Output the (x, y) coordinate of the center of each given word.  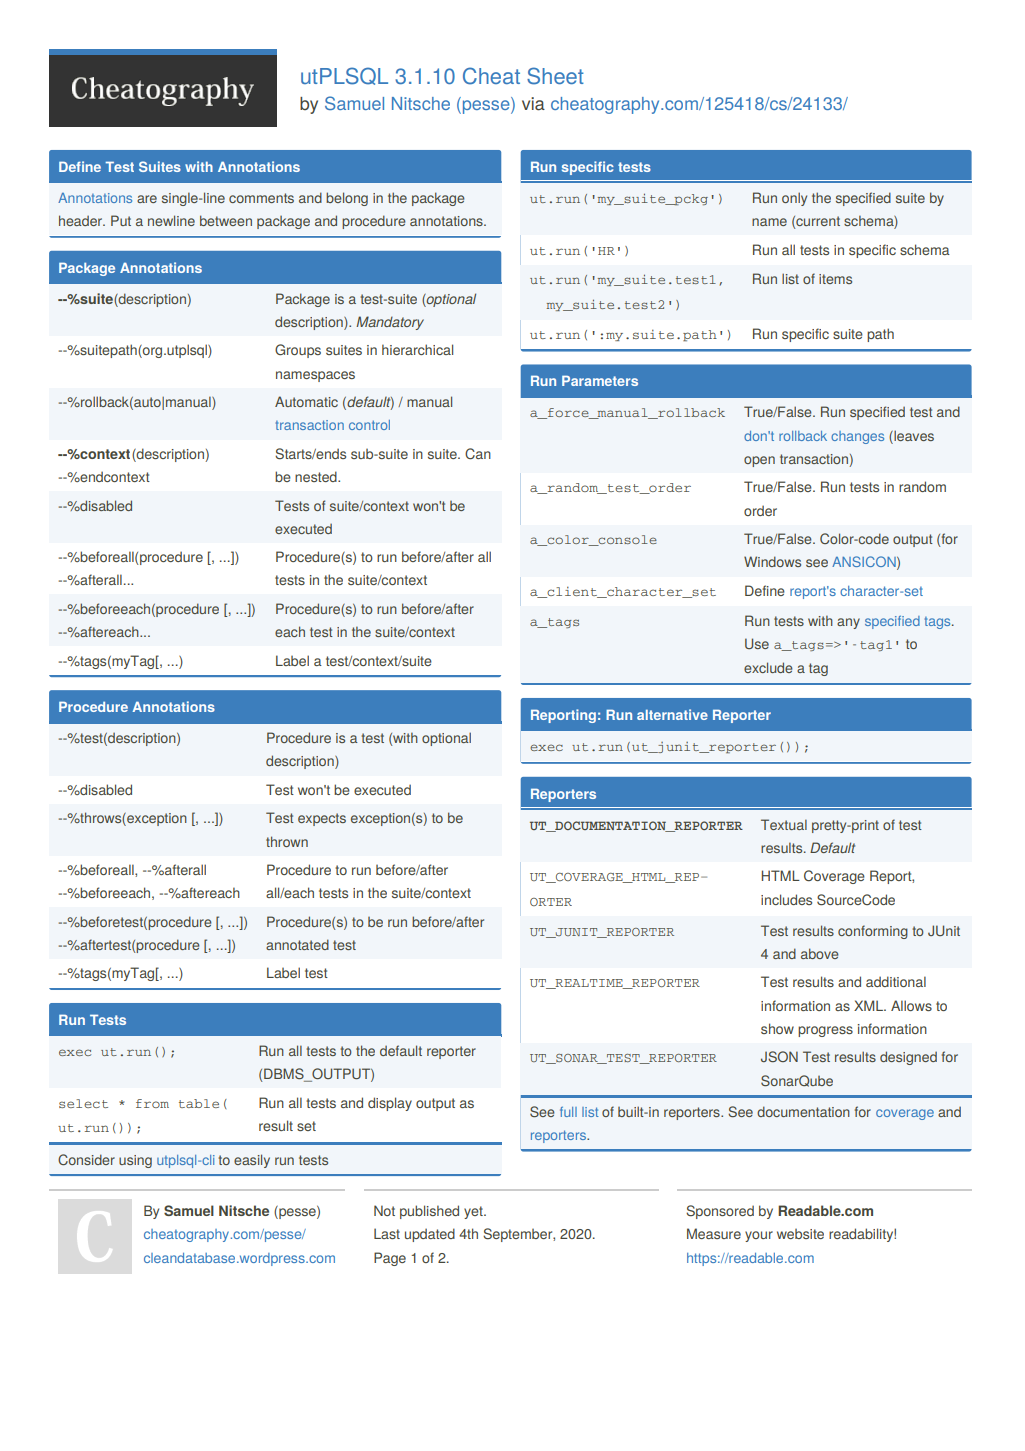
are (147, 199)
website (800, 1234)
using (135, 1161)
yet (474, 1212)
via (533, 104)
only (794, 199)
